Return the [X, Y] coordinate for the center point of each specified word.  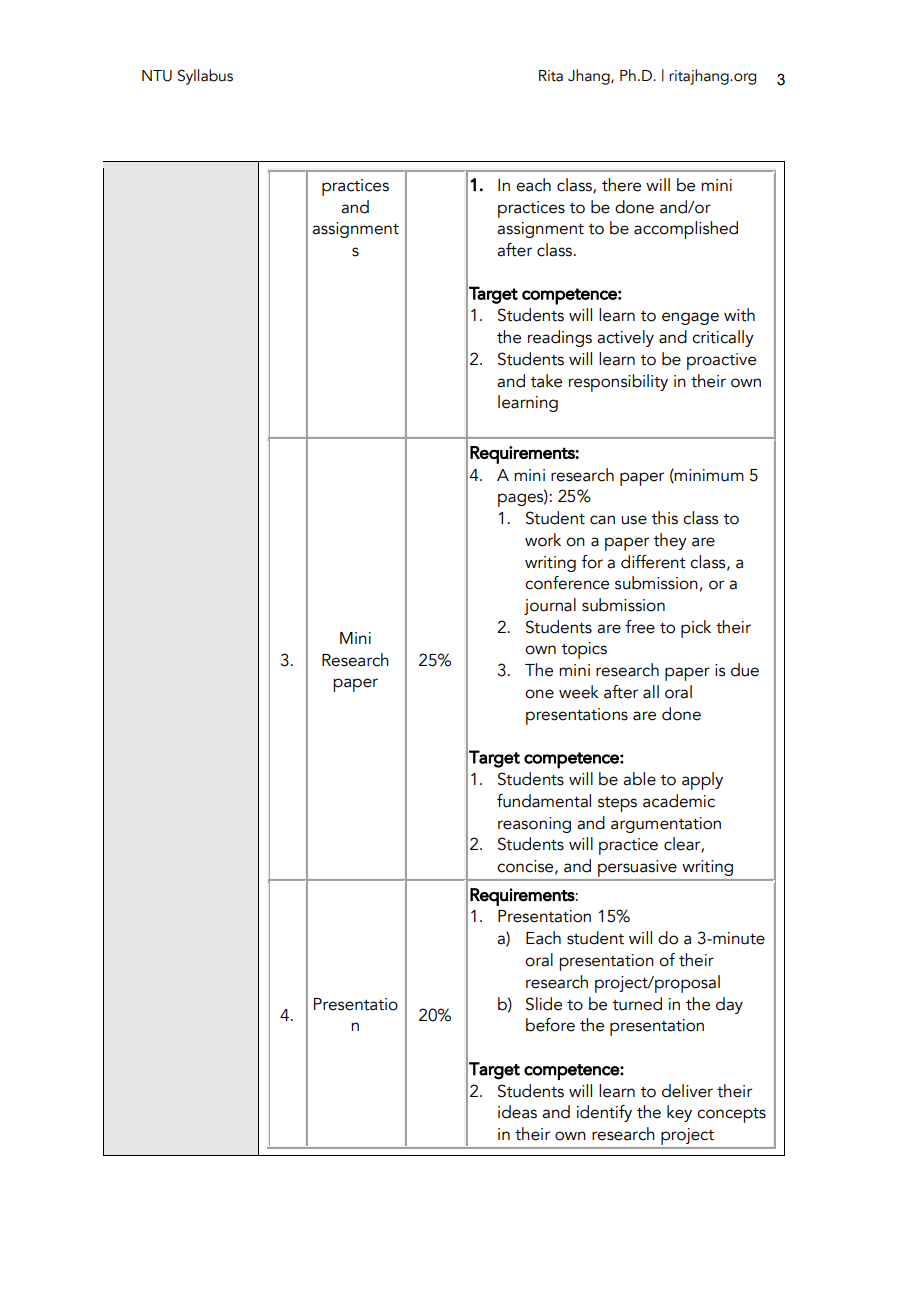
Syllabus [205, 77]
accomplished [686, 230]
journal [550, 606]
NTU [157, 76]
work [543, 540]
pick [696, 629]
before [550, 1025]
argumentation [666, 825]
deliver [687, 1091]
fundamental [544, 801]
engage [690, 318]
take [546, 381]
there [621, 185]
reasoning [534, 825]
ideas [517, 1112]
